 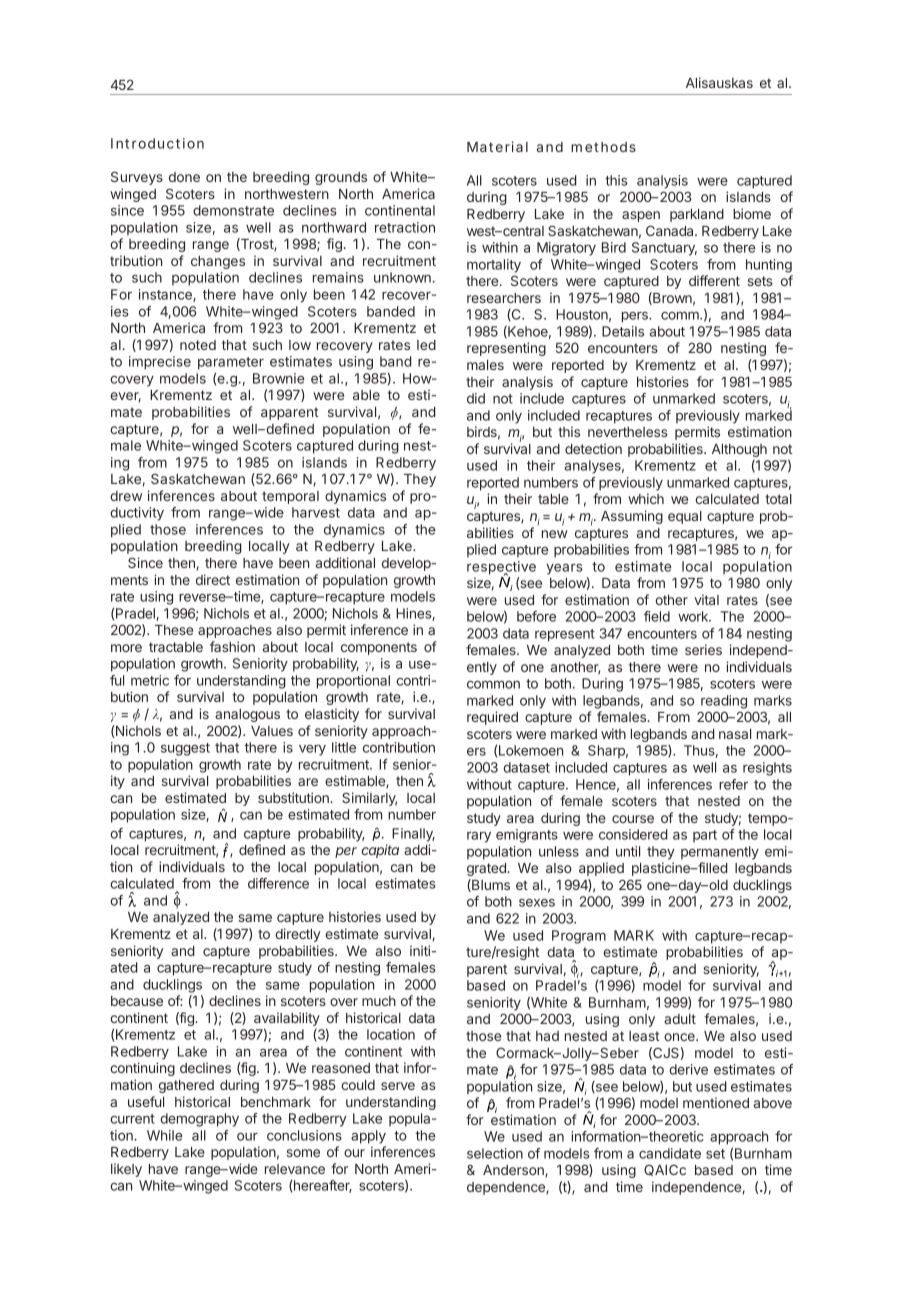 I want to click on Finally, so click(x=413, y=835).
